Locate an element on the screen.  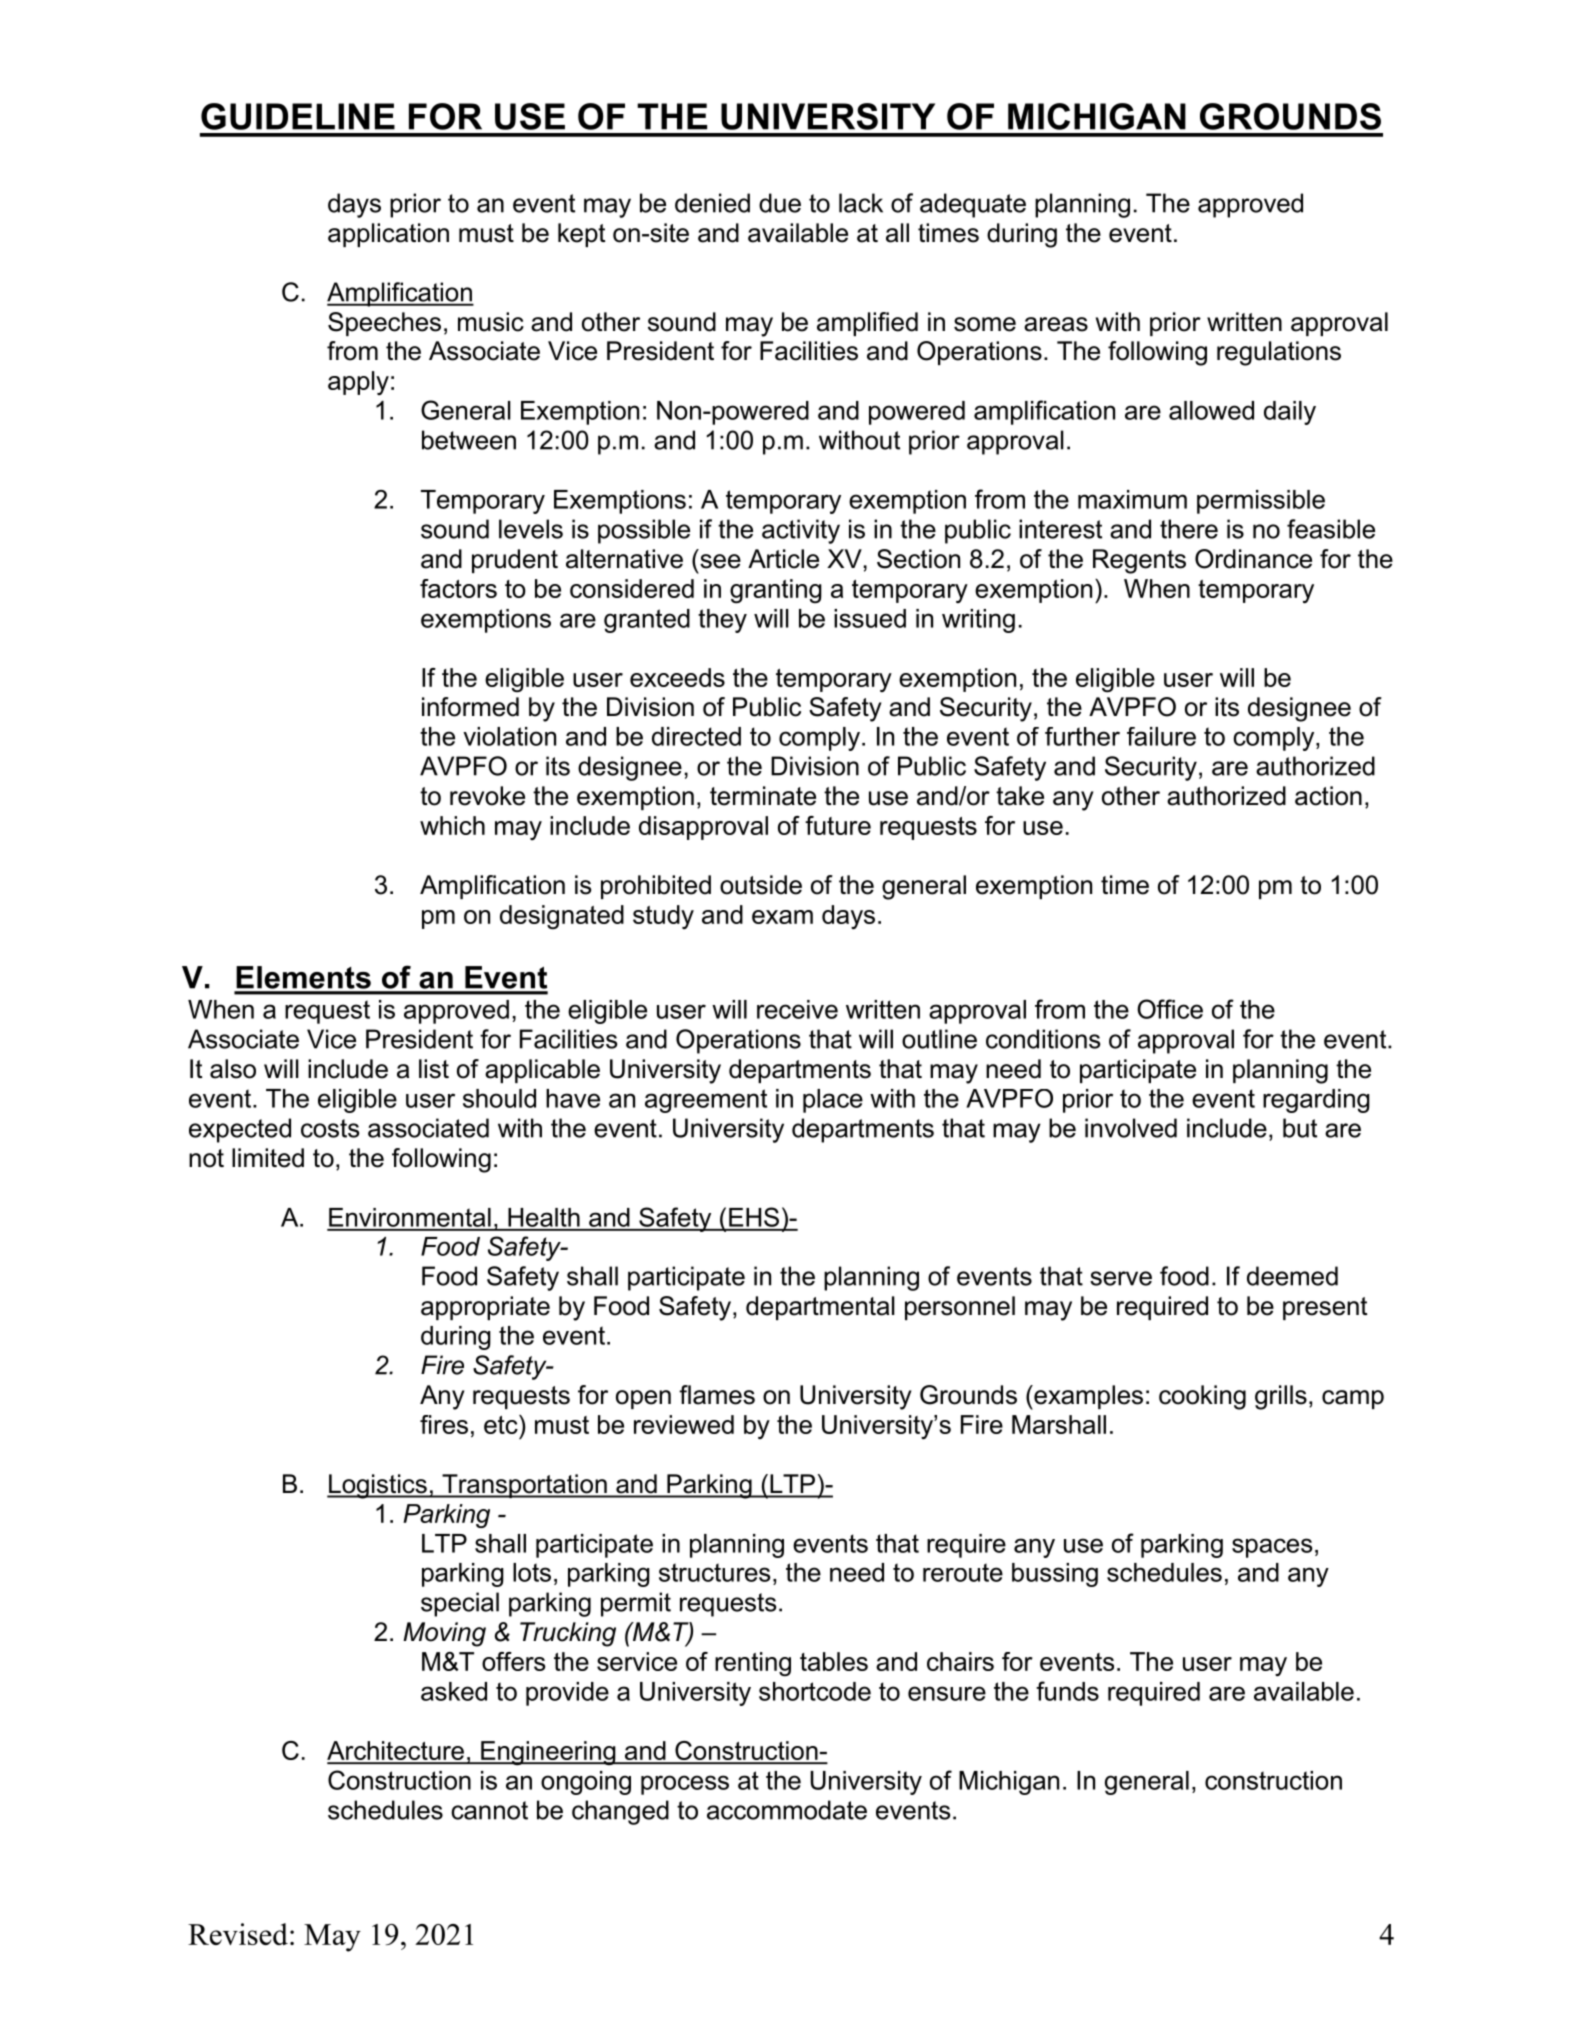
due is located at coordinates (780, 203).
